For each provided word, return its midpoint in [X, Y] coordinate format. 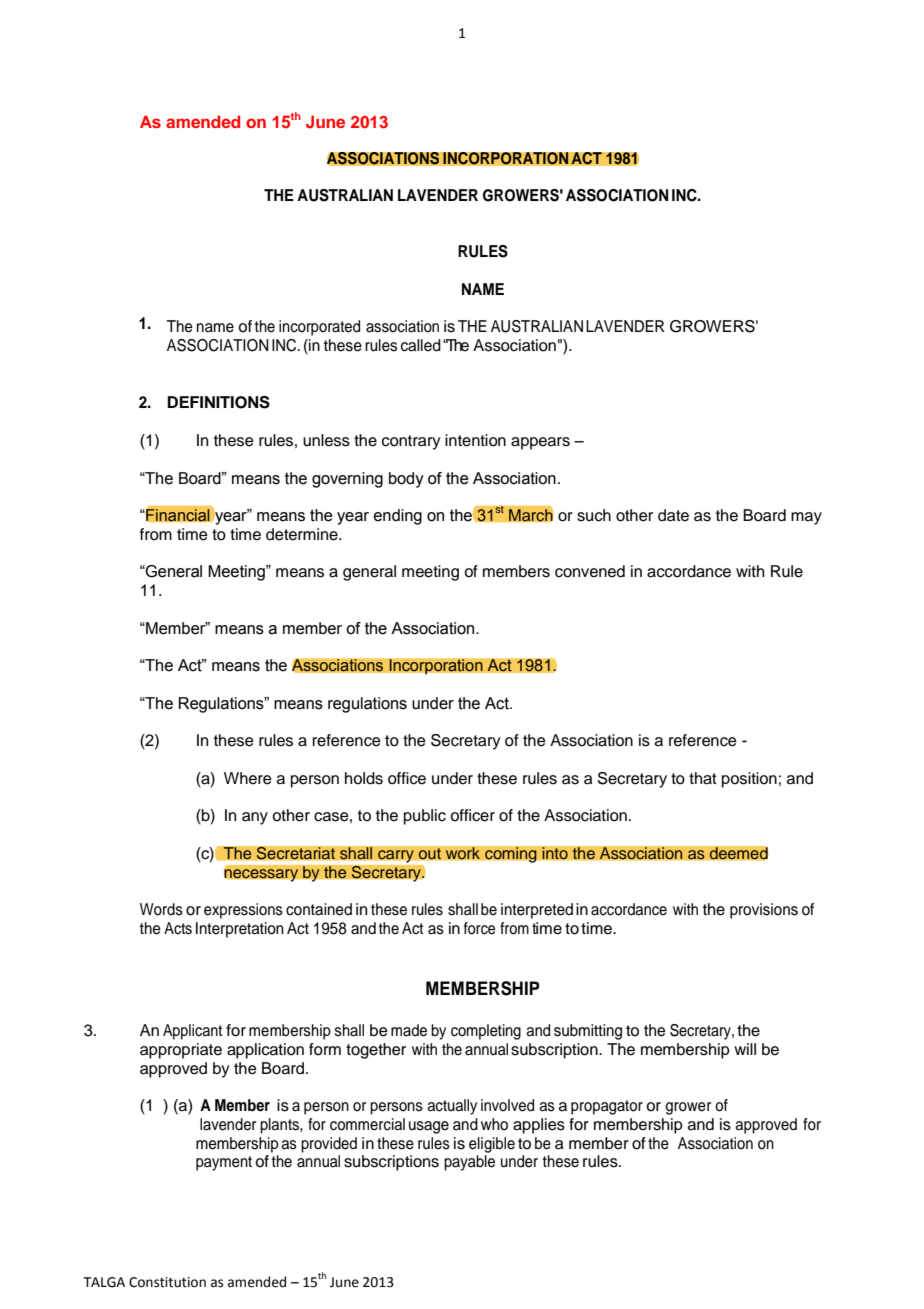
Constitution [167, 1282]
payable [469, 1163]
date [673, 515]
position [749, 780]
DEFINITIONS [218, 402]
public [425, 817]
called [421, 345]
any [255, 818]
